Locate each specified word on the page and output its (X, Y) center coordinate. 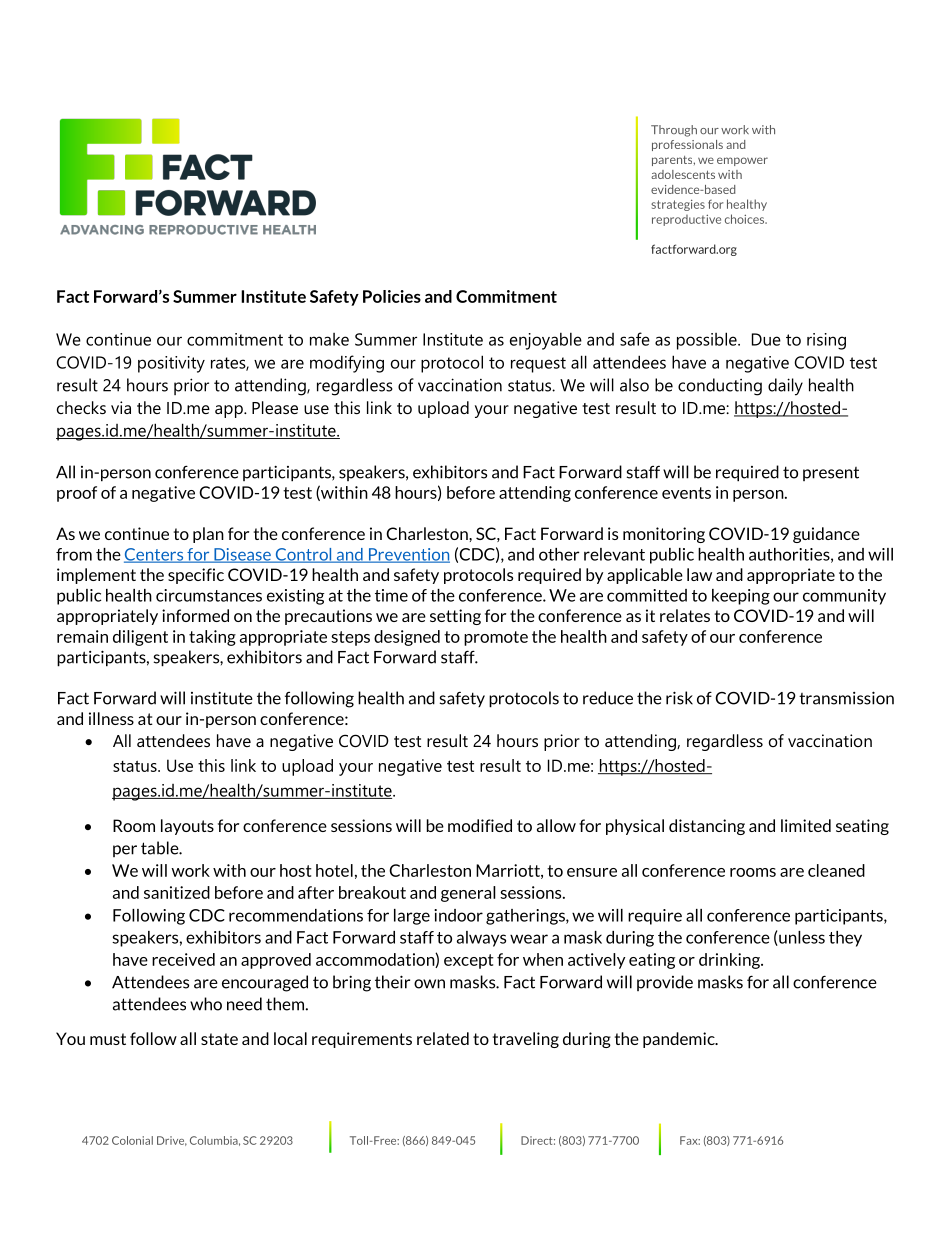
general (468, 894)
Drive (172, 1141)
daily (785, 387)
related (443, 1038)
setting (455, 617)
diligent (140, 638)
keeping (741, 597)
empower (742, 161)
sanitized (177, 892)
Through (674, 131)
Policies (392, 296)
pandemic (680, 1040)
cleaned (836, 870)
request (538, 365)
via (121, 407)
